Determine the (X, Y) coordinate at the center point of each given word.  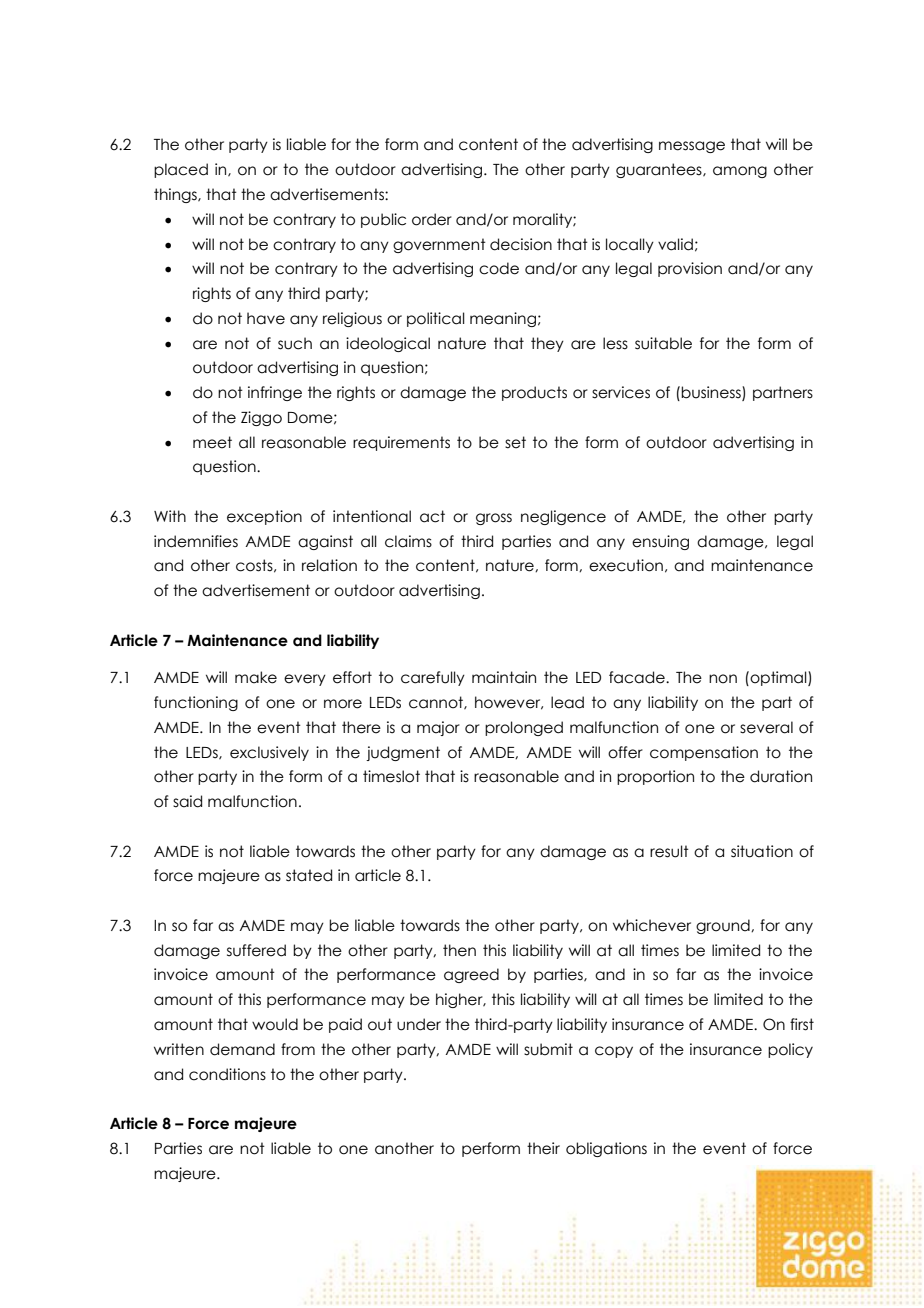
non (723, 679)
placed (181, 170)
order (432, 219)
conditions (227, 1074)
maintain (504, 677)
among (740, 172)
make (256, 677)
